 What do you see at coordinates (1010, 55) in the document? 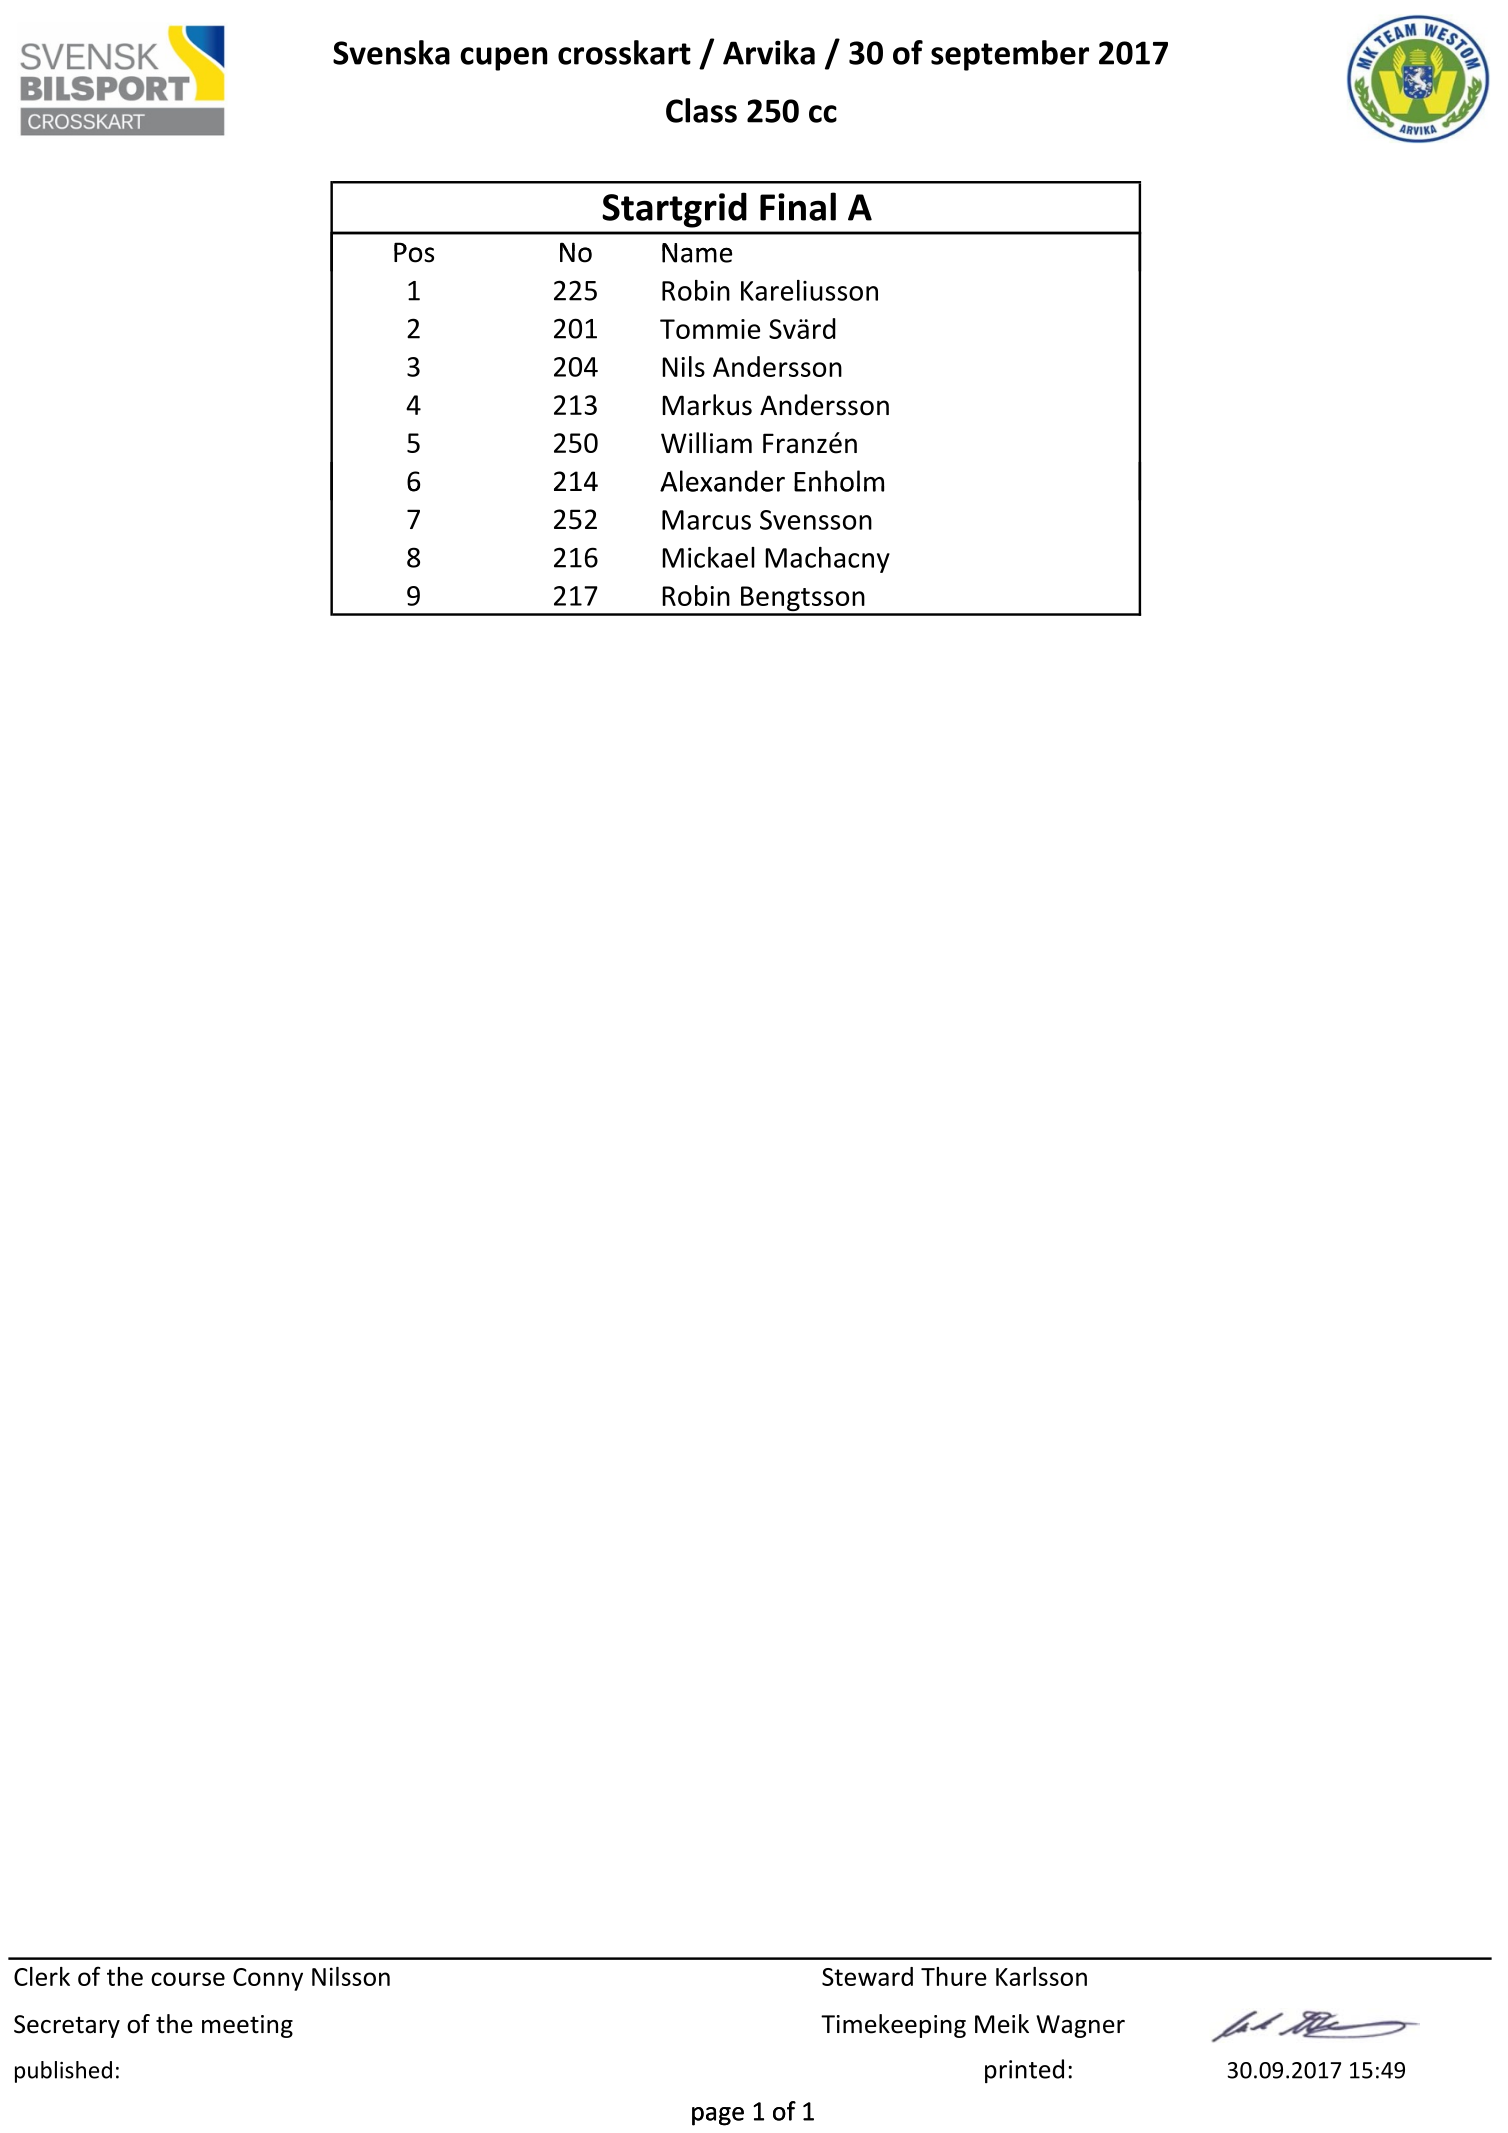
I see `september` at bounding box center [1010, 55].
